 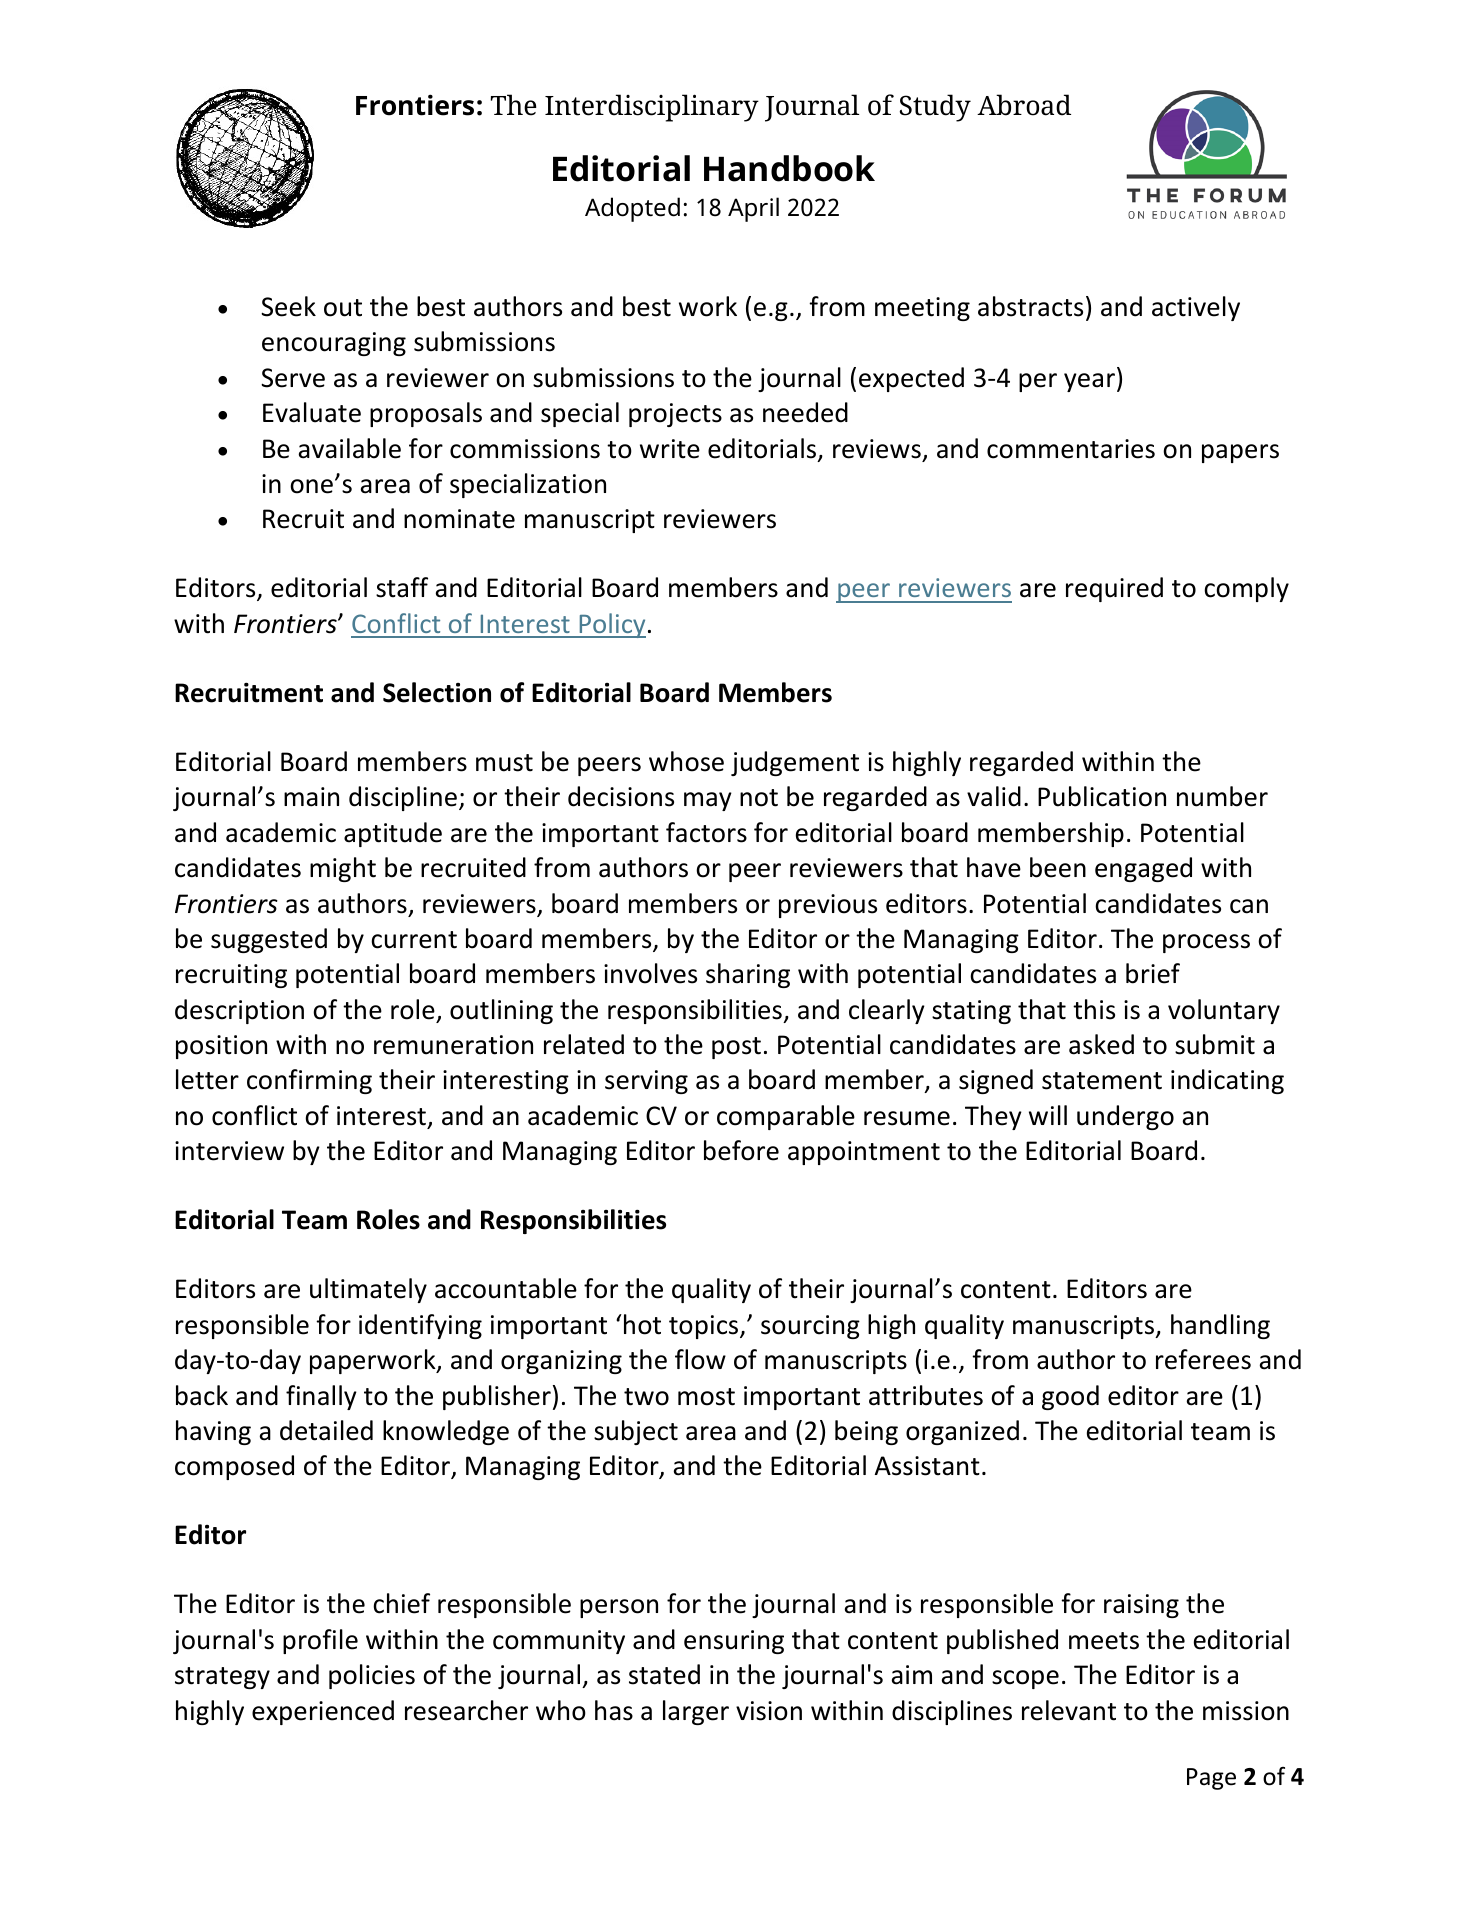 I want to click on Abroad, so click(x=1024, y=105).
